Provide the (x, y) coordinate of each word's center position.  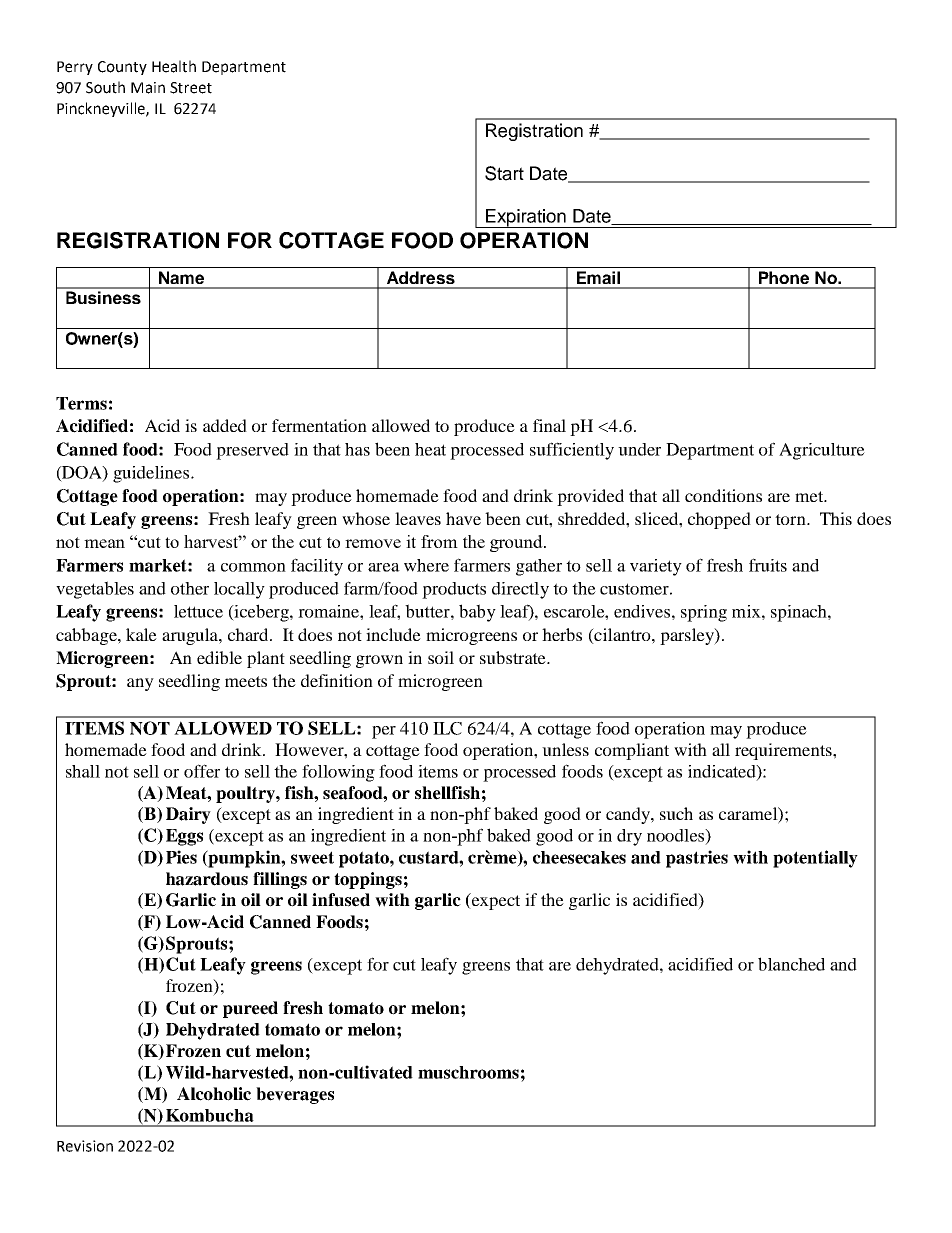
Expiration (526, 218)
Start (504, 173)
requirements (784, 751)
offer (202, 771)
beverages (295, 1095)
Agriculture (822, 451)
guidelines (152, 474)
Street (191, 88)
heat (430, 449)
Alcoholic (214, 1094)
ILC (447, 728)
